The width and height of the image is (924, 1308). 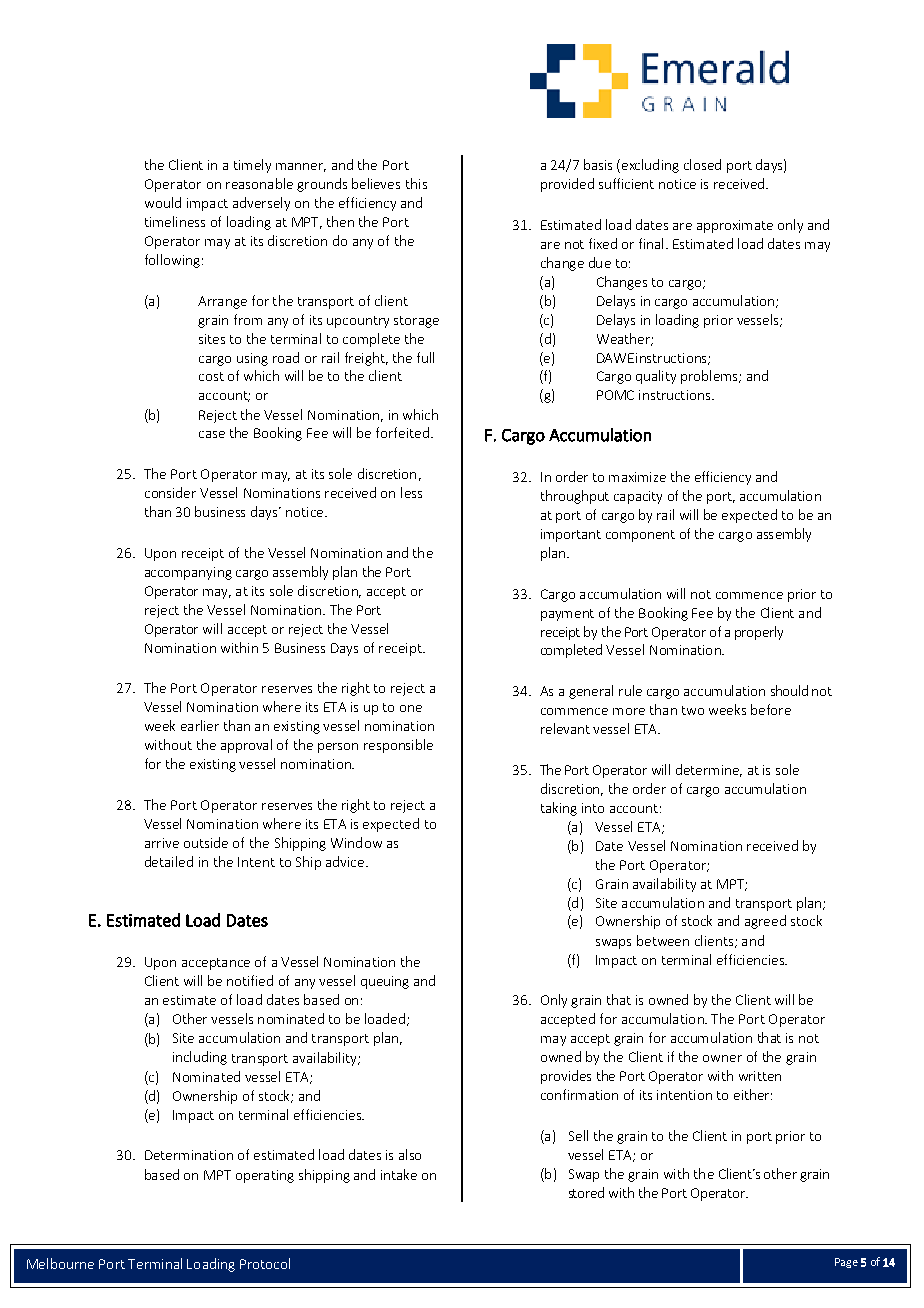 I want to click on this, so click(x=416, y=183).
